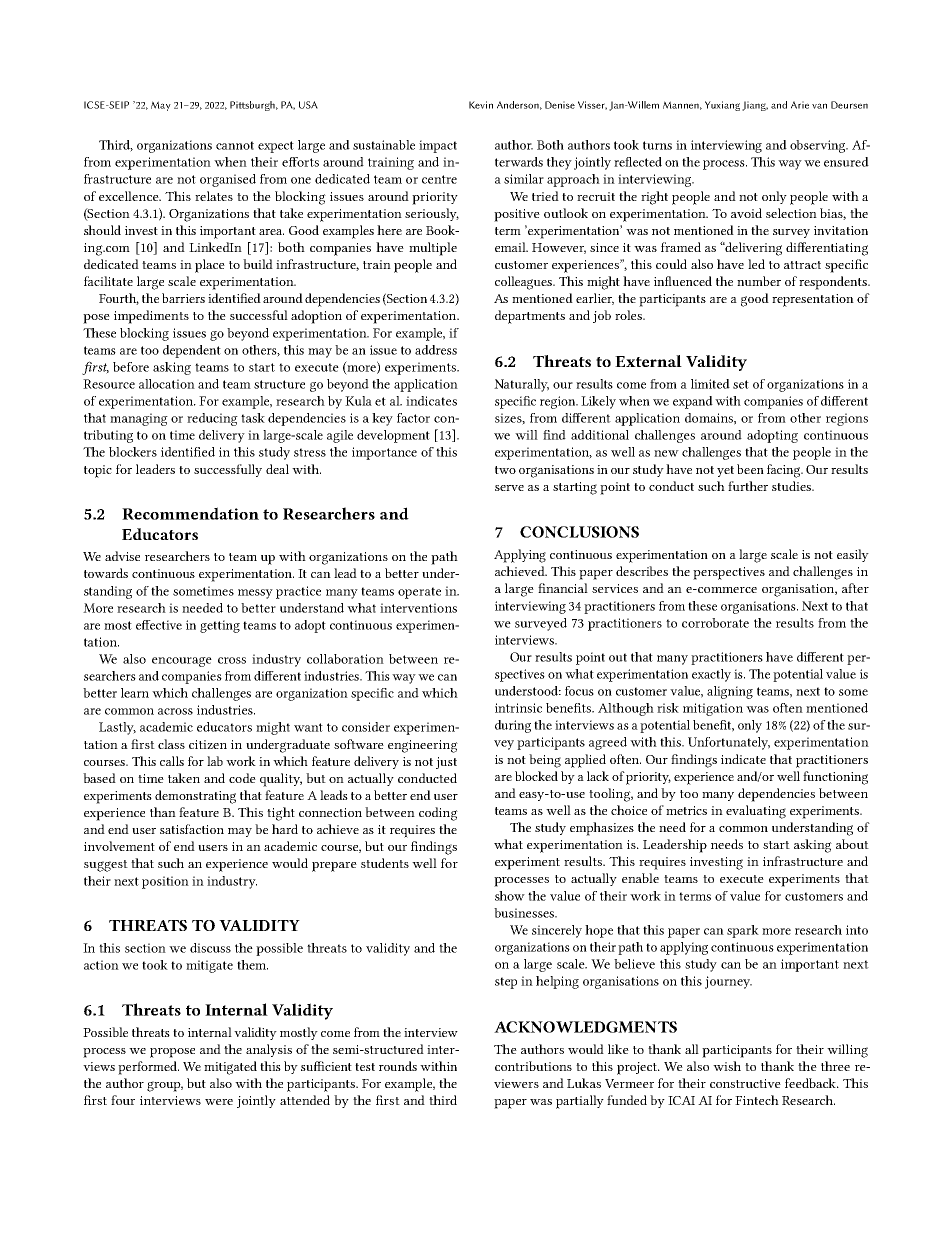 This screenshot has height=1233, width=952. Describe the element at coordinates (159, 625) in the screenshot. I see `effective` at that location.
